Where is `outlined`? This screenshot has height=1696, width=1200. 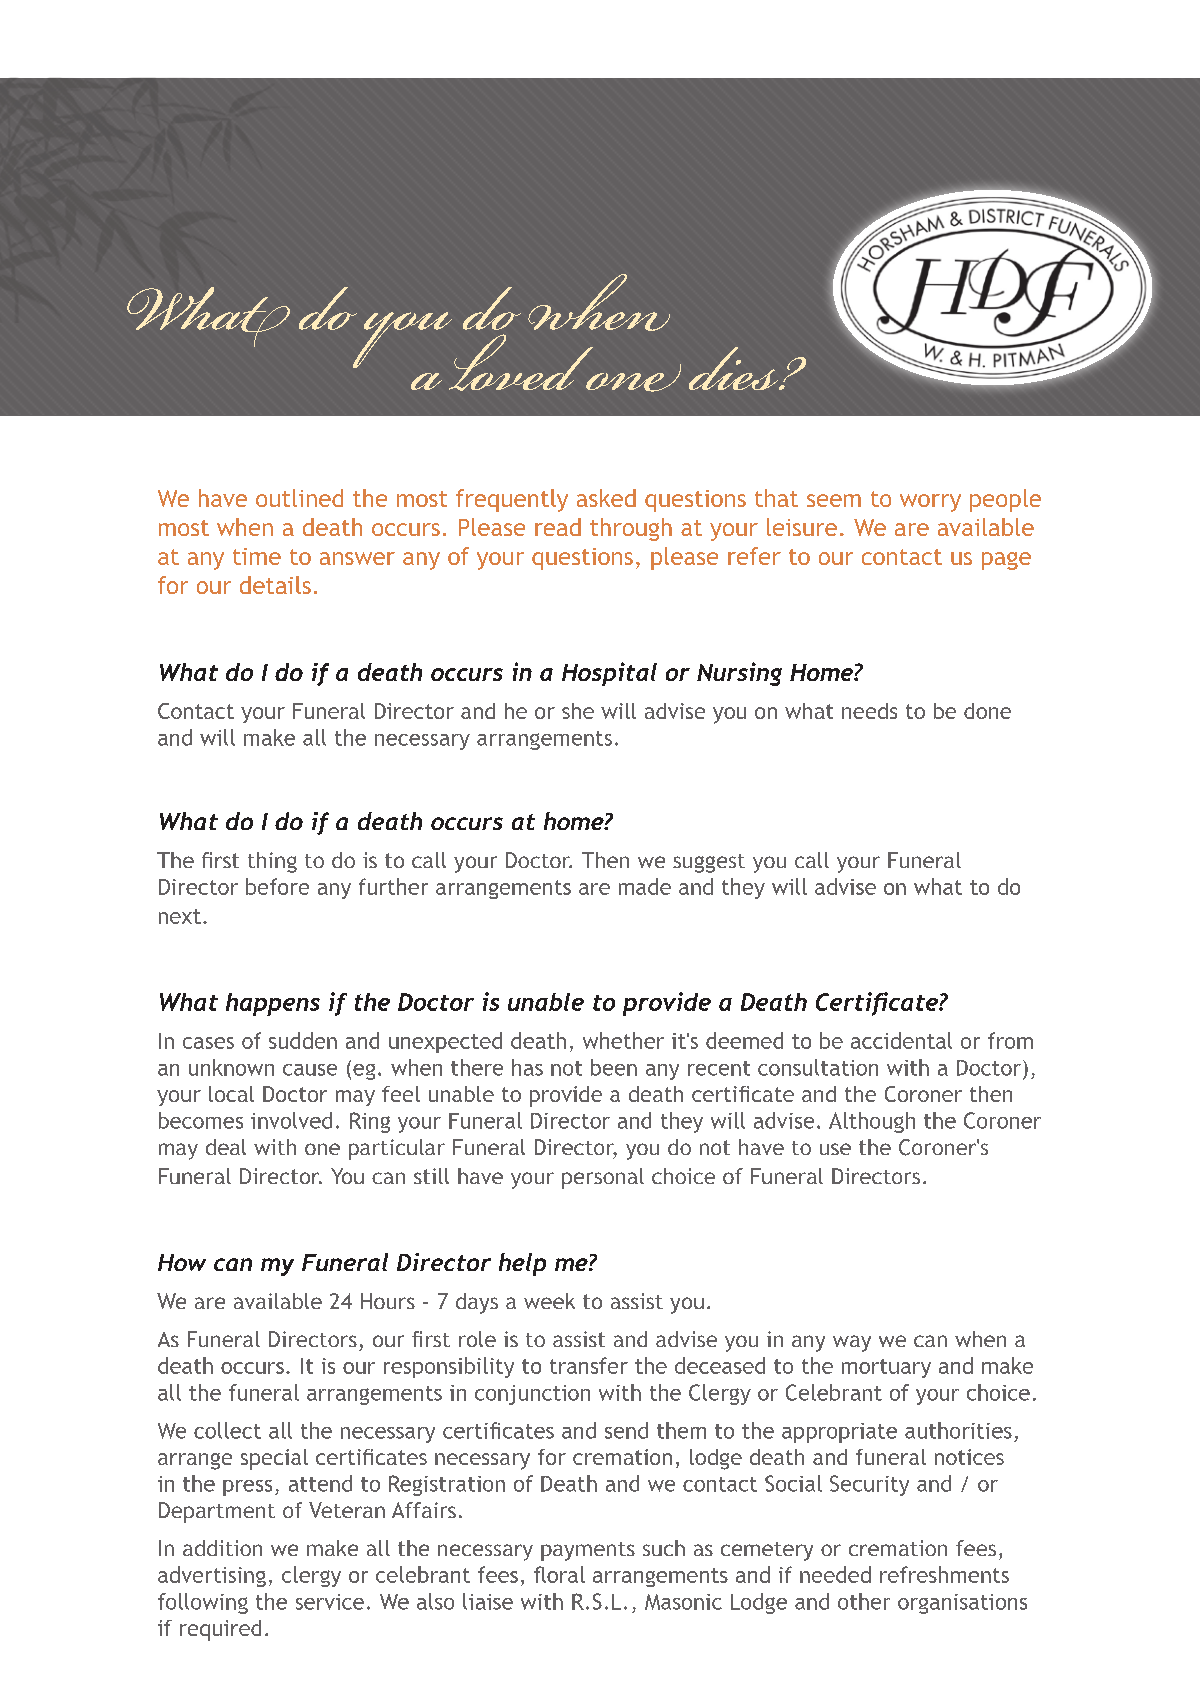
outlined is located at coordinates (299, 498).
